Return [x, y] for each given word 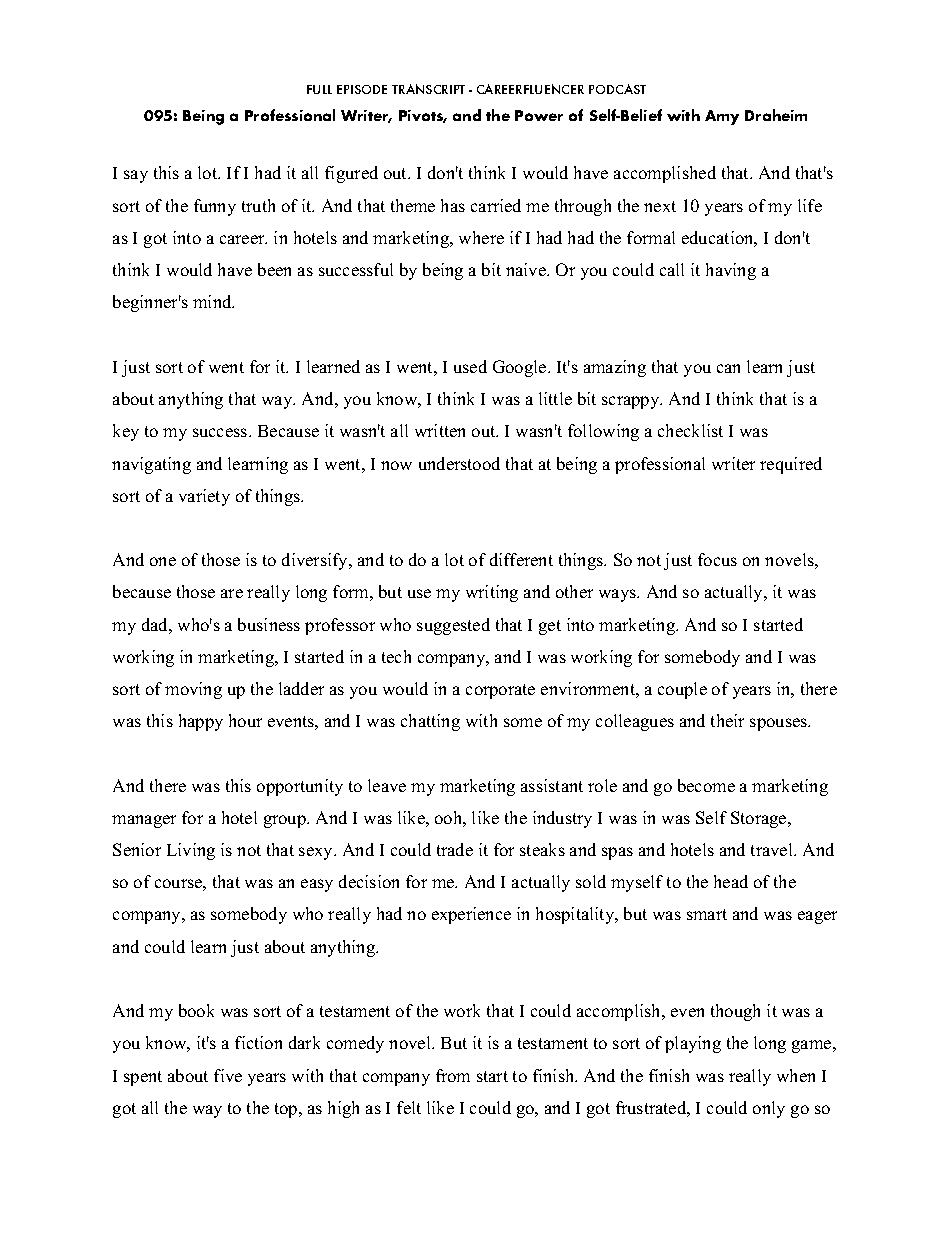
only [769, 1109]
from [453, 1075]
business [269, 624]
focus [717, 559]
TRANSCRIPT [428, 89]
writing [492, 593]
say [136, 176]
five [228, 1075]
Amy [722, 117]
